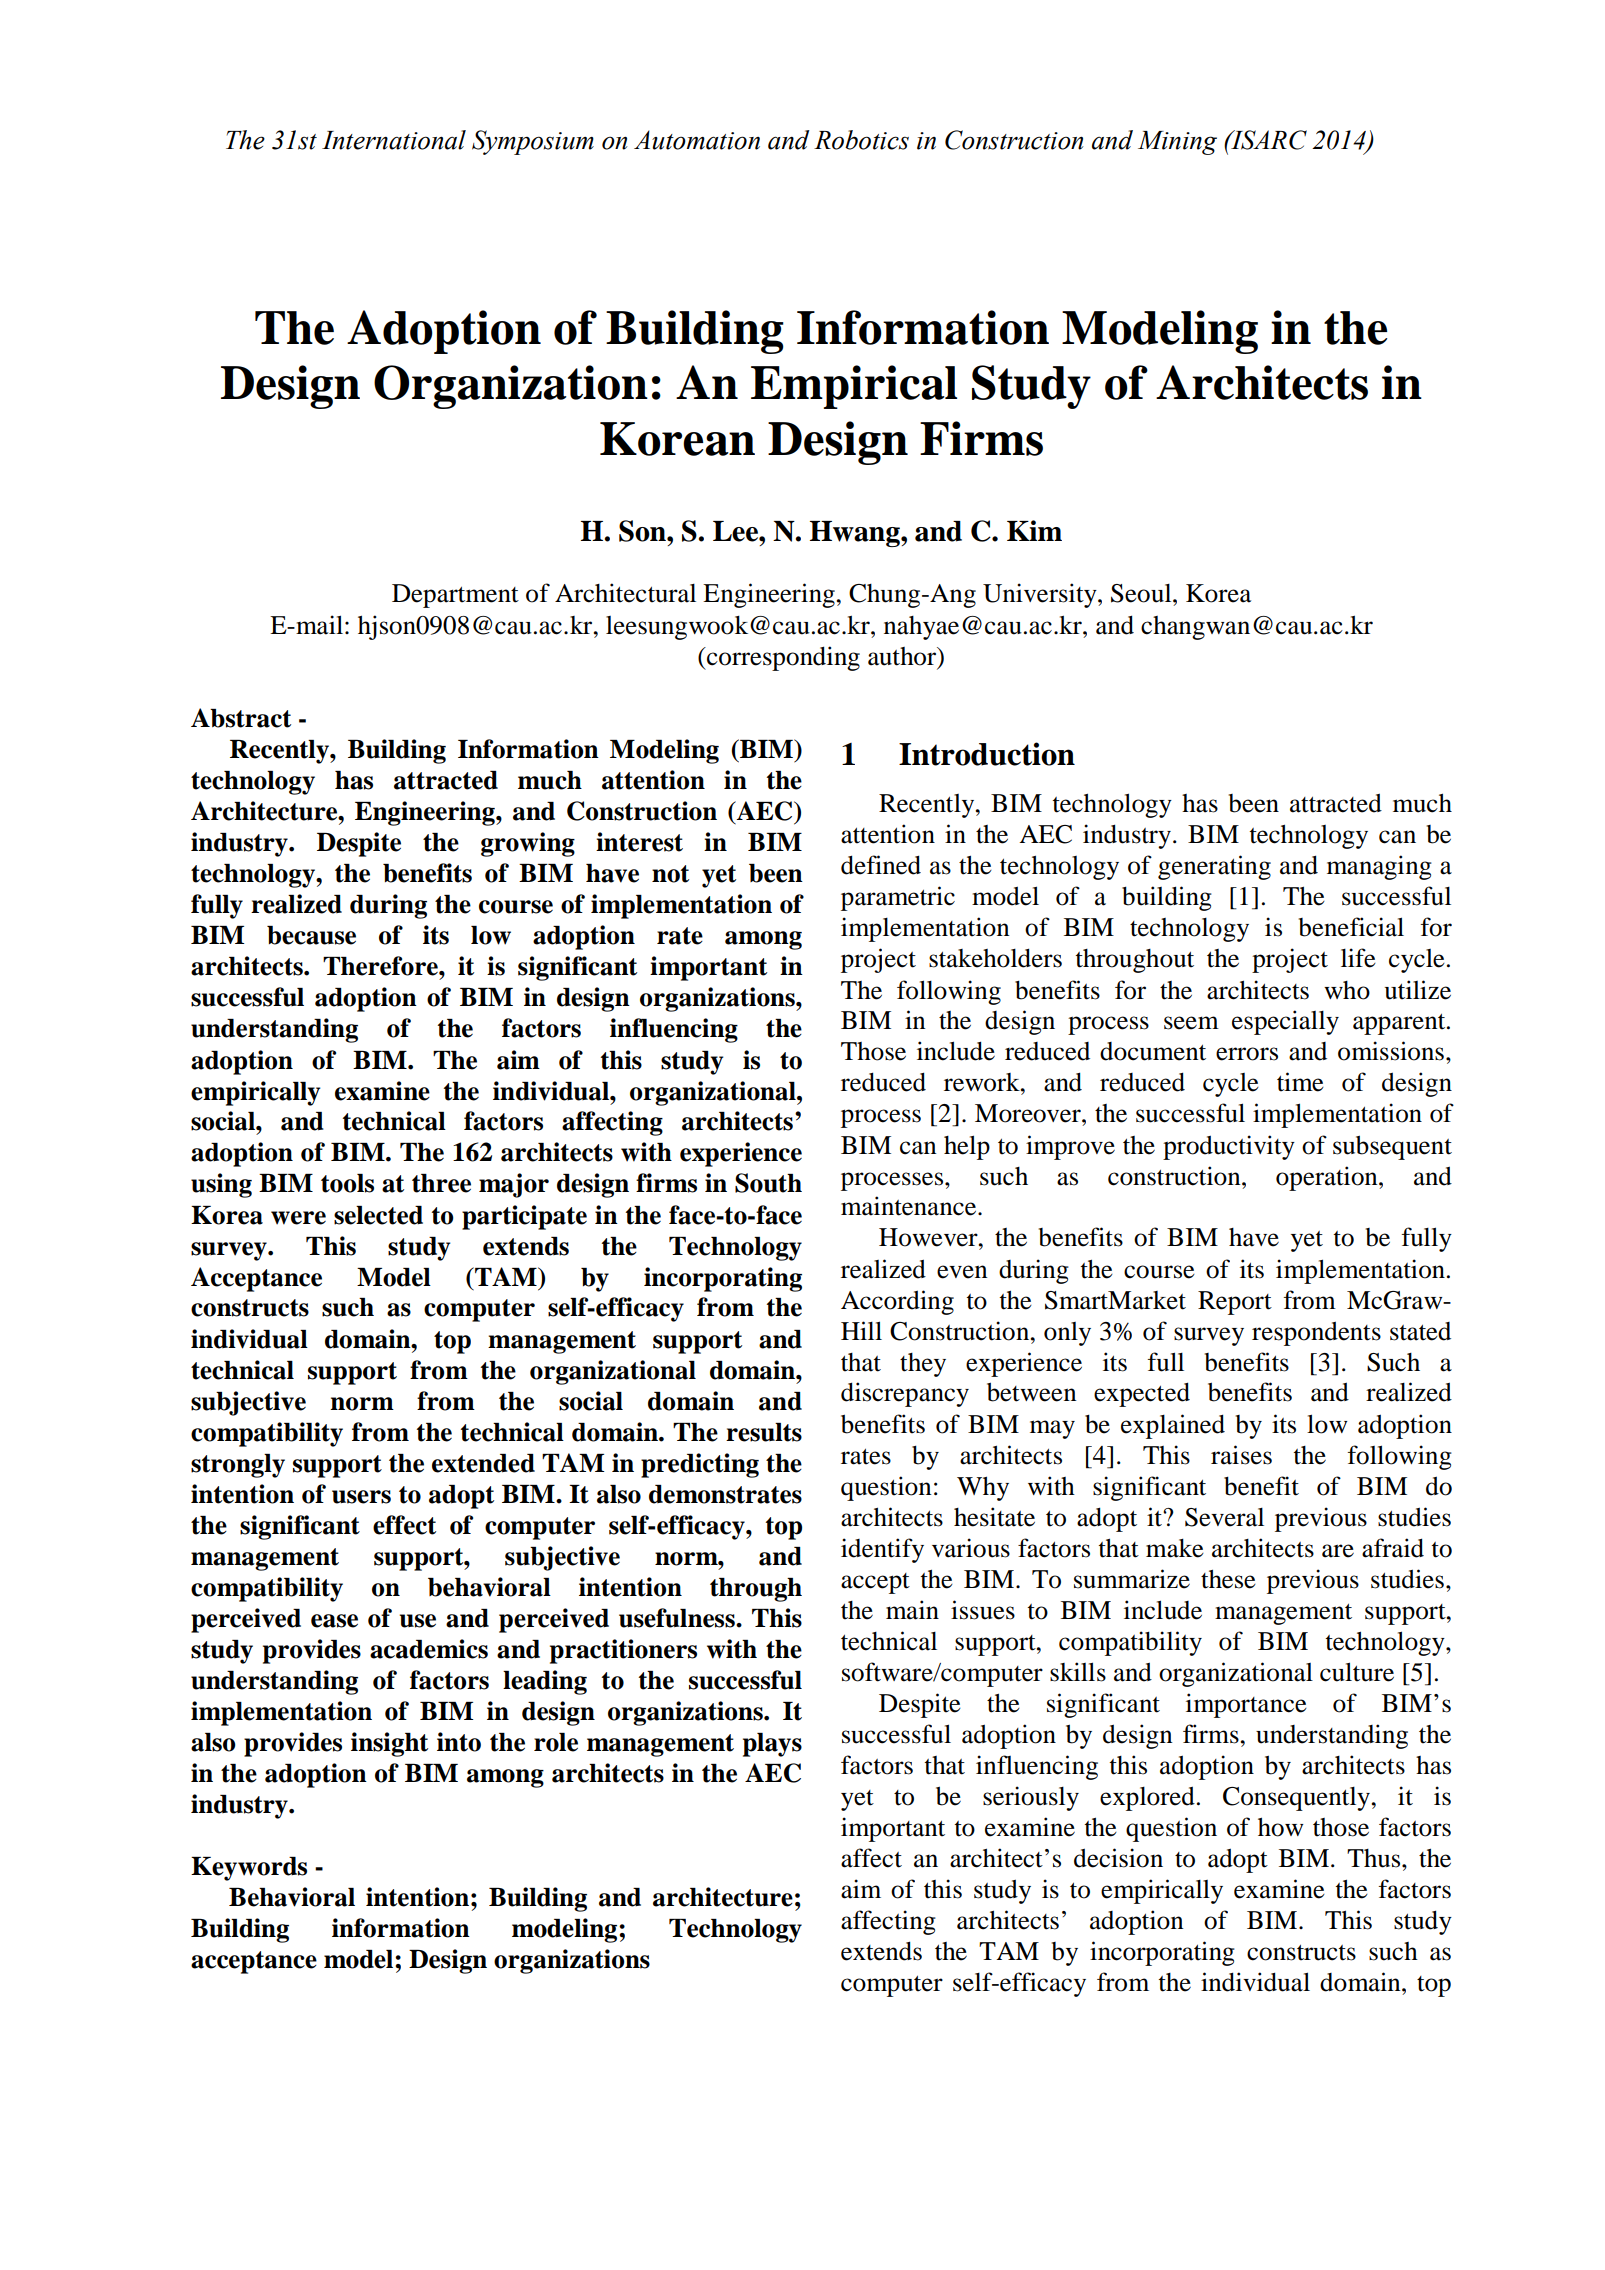 The height and width of the document is (2270, 1605). Describe the element at coordinates (347, 1183) in the document. I see `tools` at that location.
